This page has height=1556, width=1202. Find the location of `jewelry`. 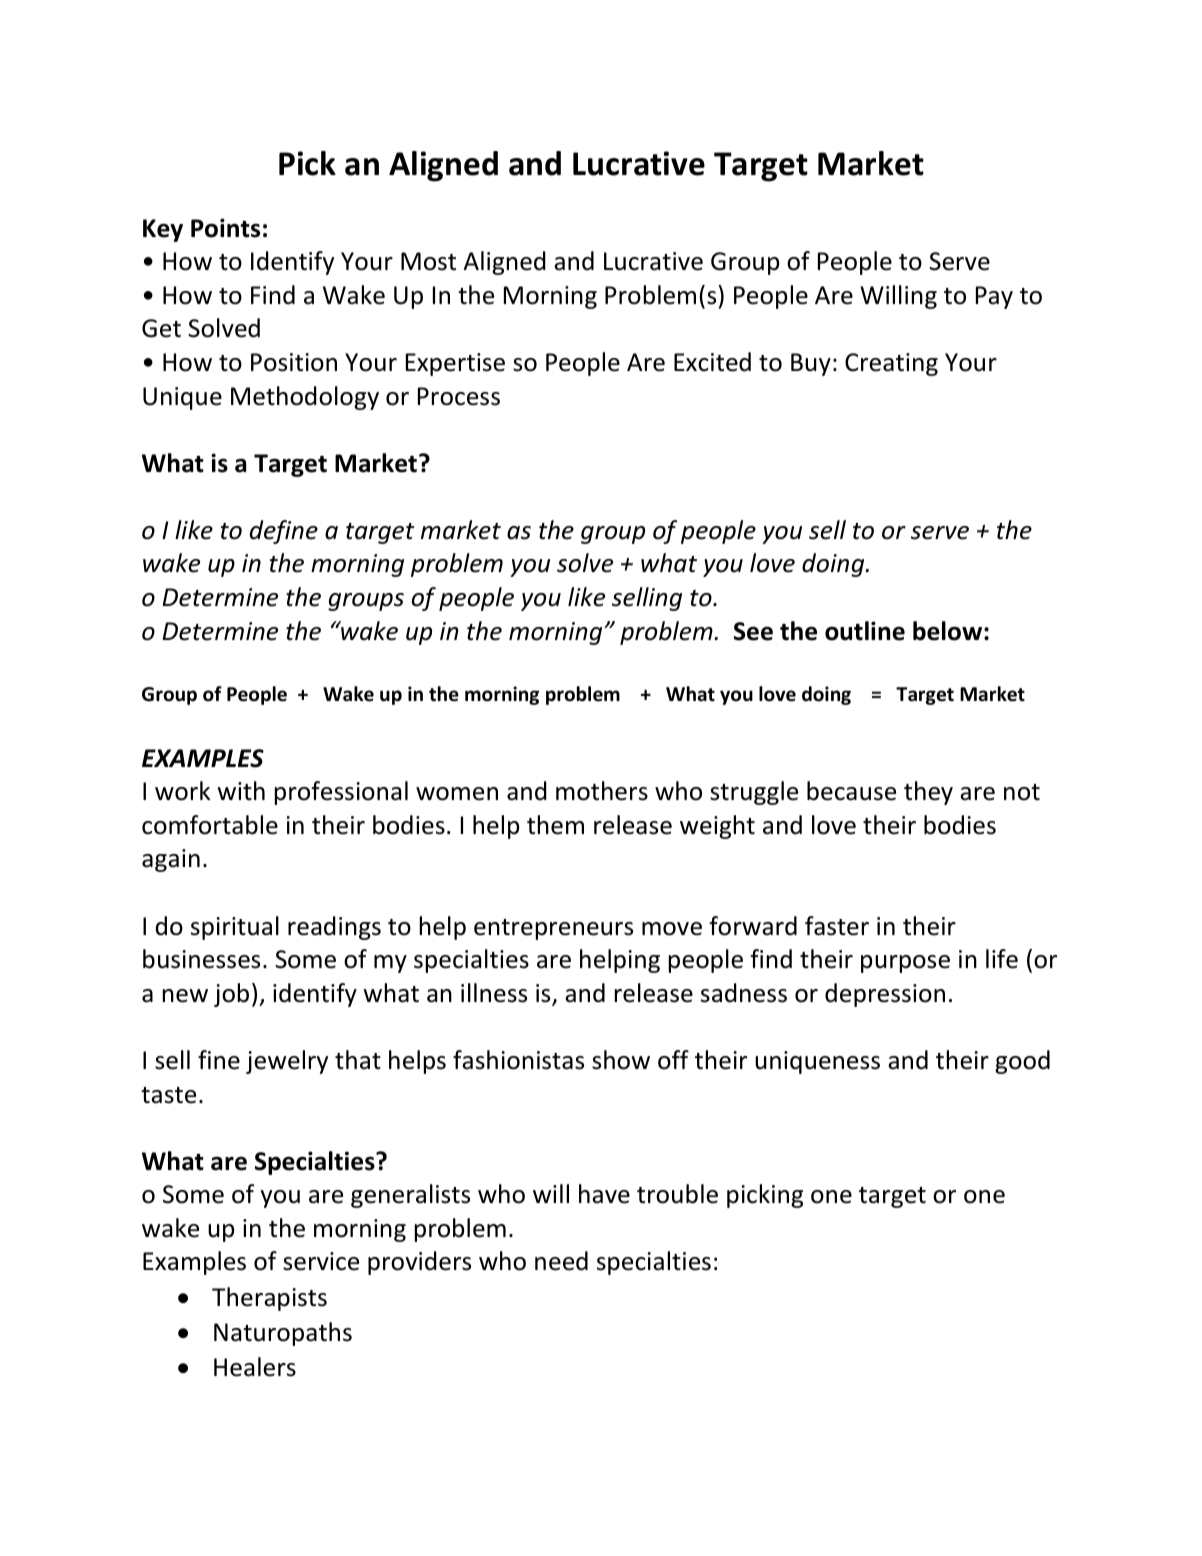

jewelry is located at coordinates (287, 1062).
